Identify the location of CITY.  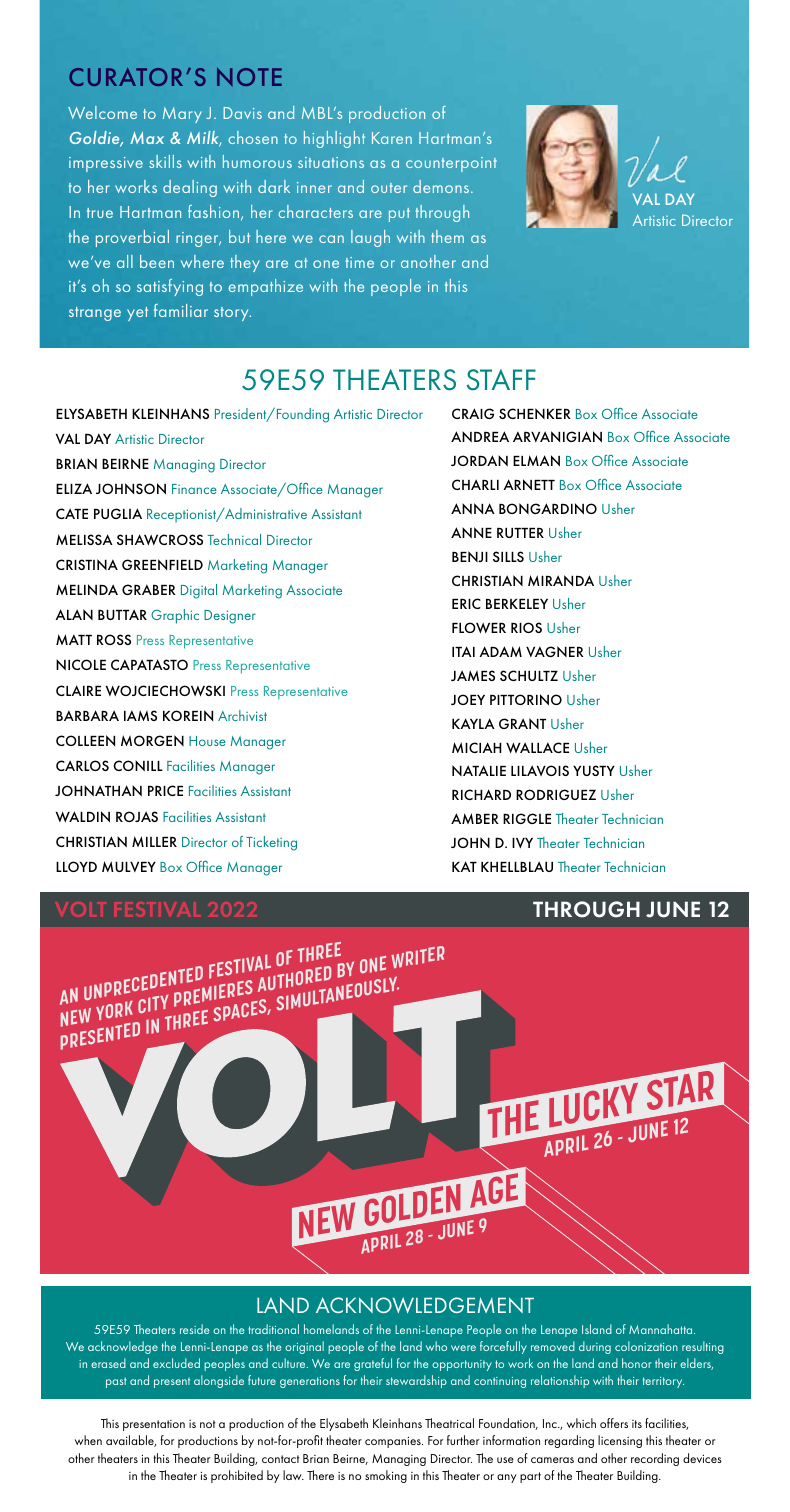
(153, 1004).
